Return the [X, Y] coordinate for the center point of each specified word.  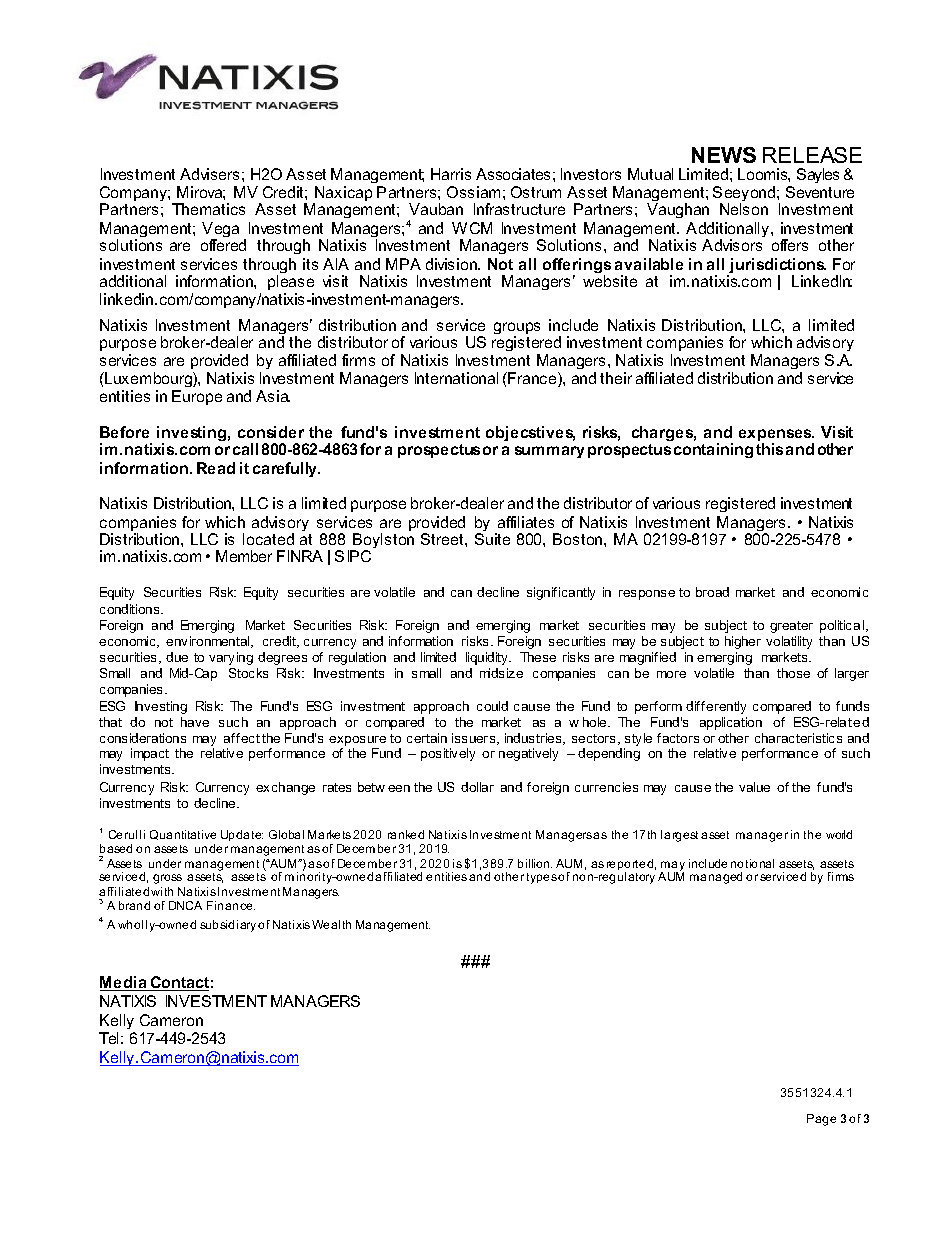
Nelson [744, 209]
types [543, 878]
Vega [220, 231]
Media [124, 983]
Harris [451, 174]
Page [821, 1120]
